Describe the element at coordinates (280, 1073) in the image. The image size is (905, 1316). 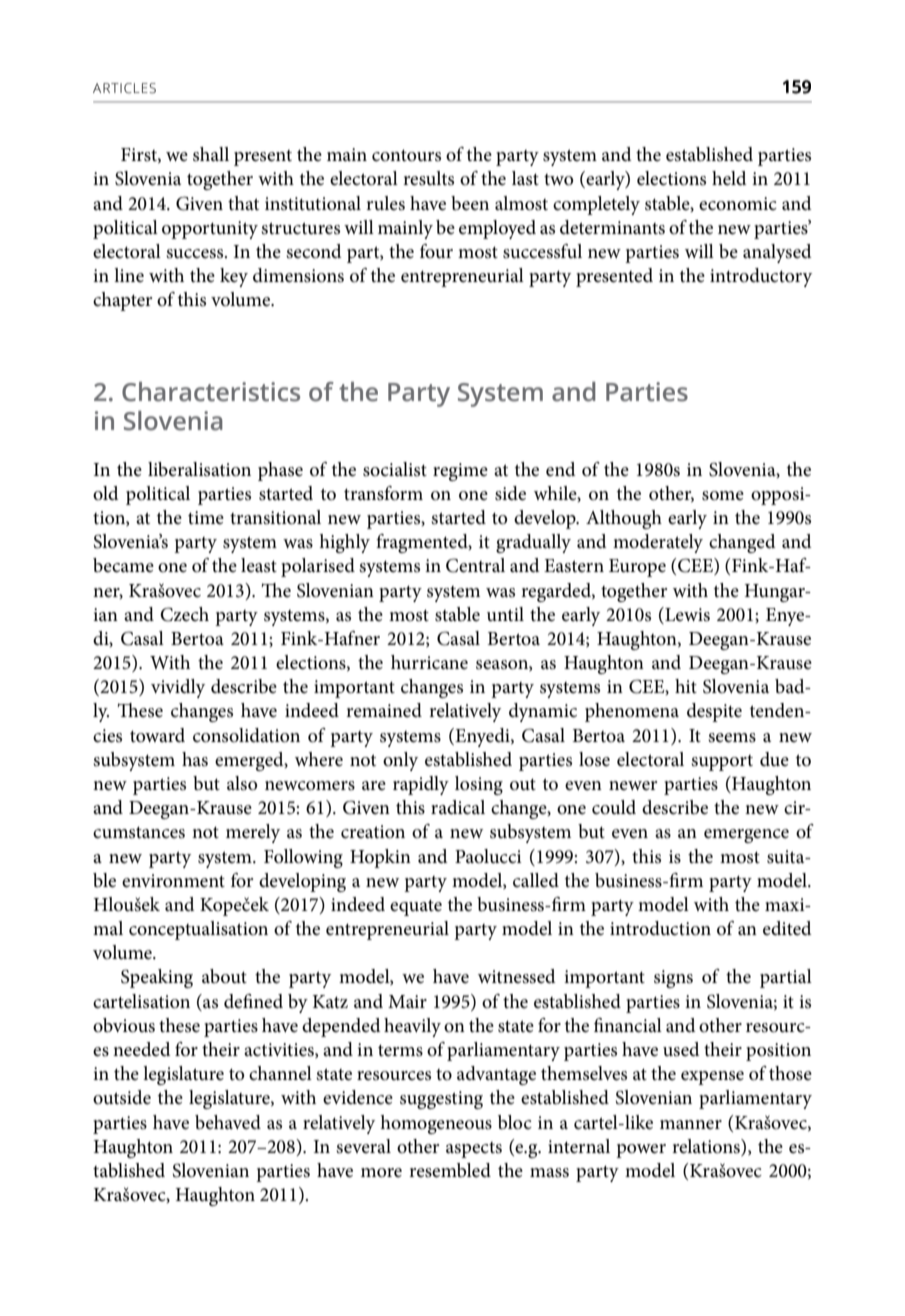
I see `channel` at that location.
